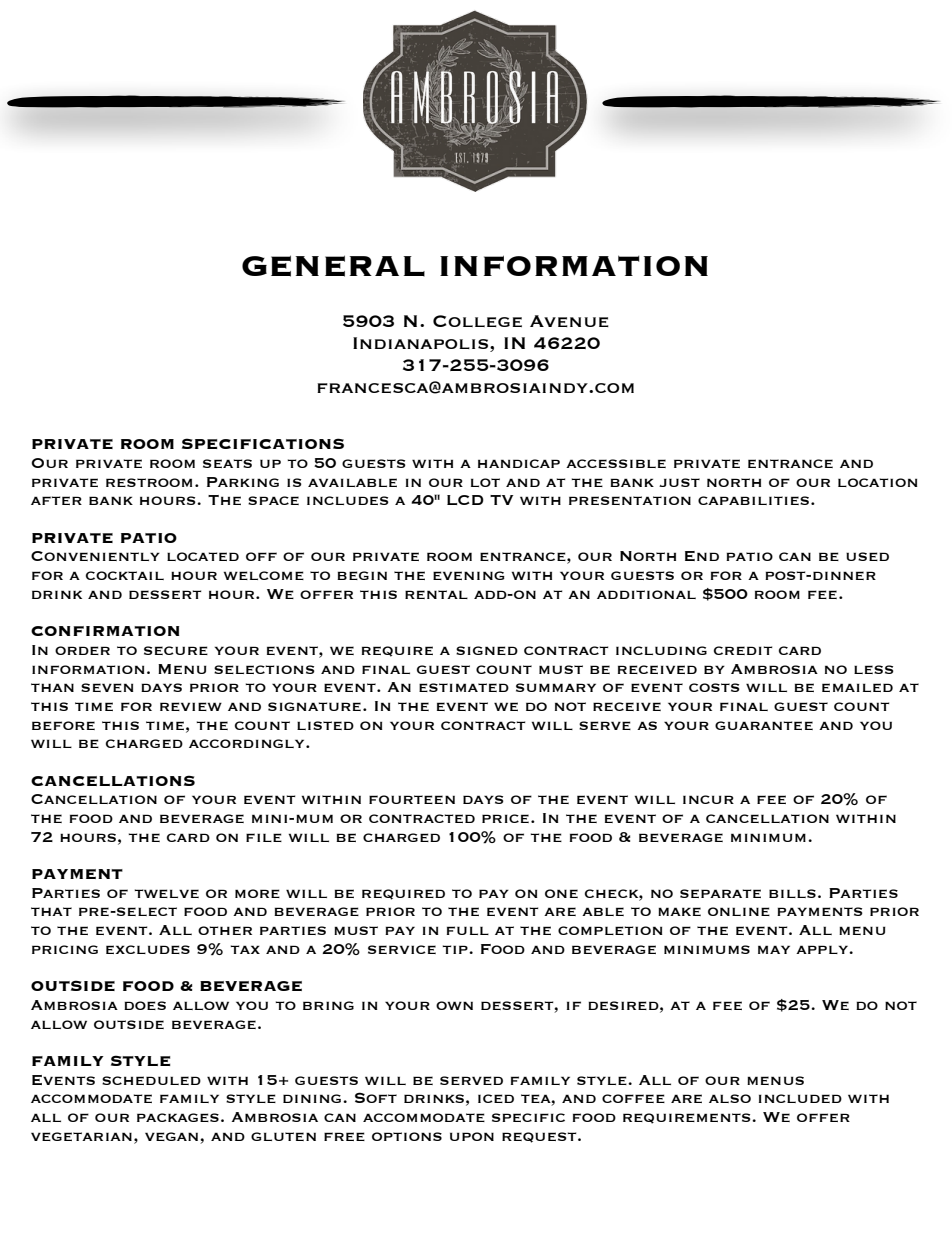  What do you see at coordinates (456, 949) in the screenshot?
I see `tip` at bounding box center [456, 949].
